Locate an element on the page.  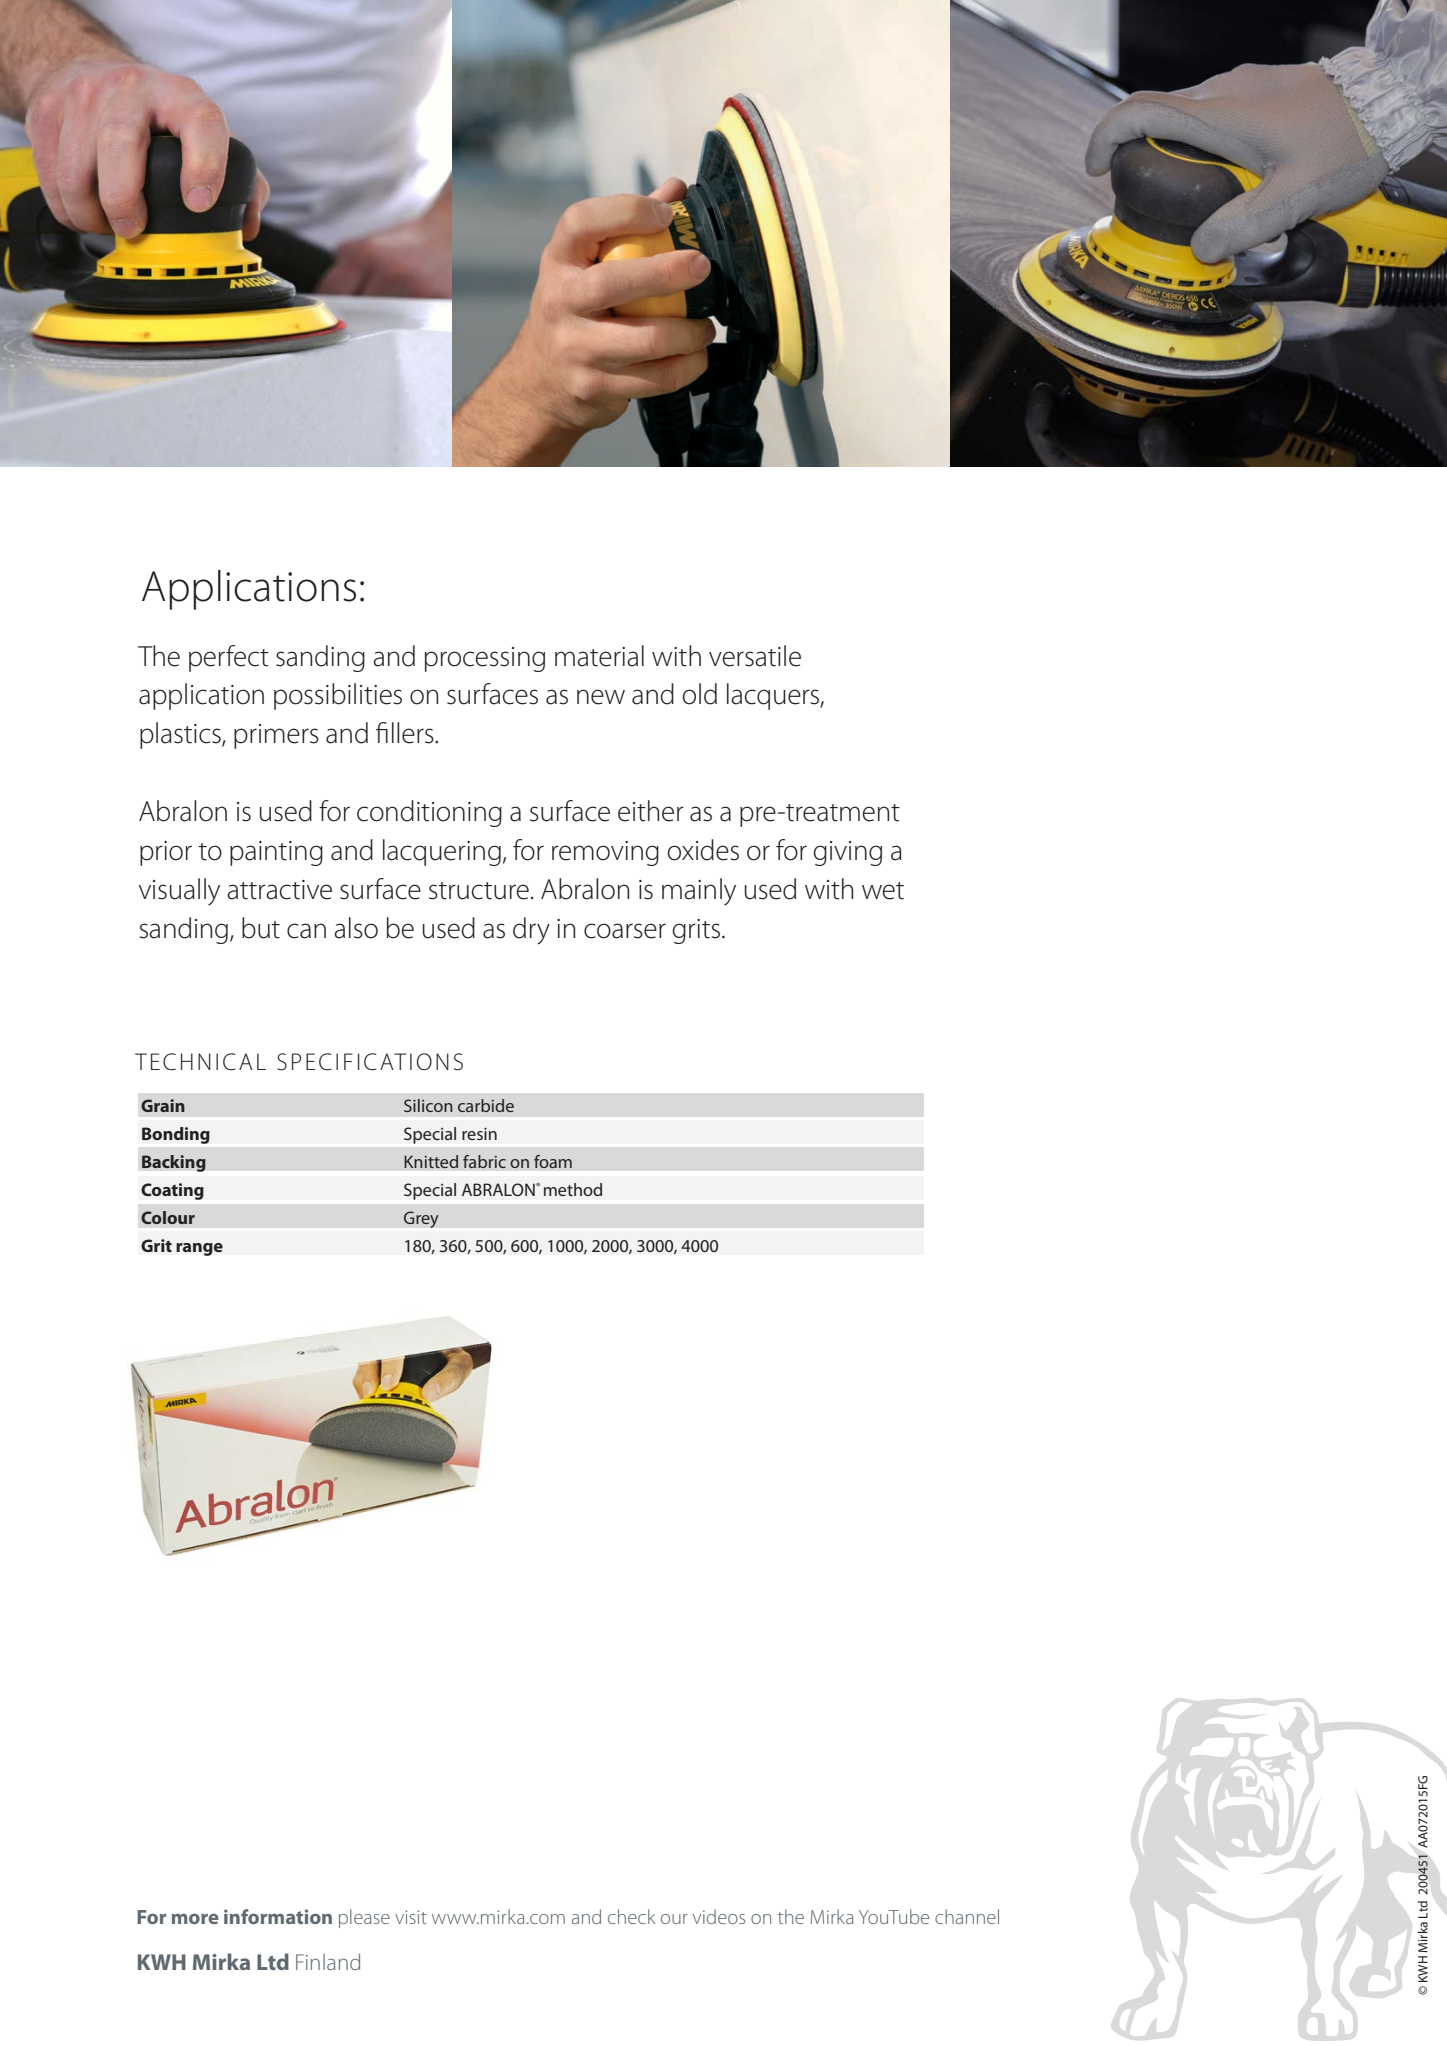
more is located at coordinates (195, 1918).
